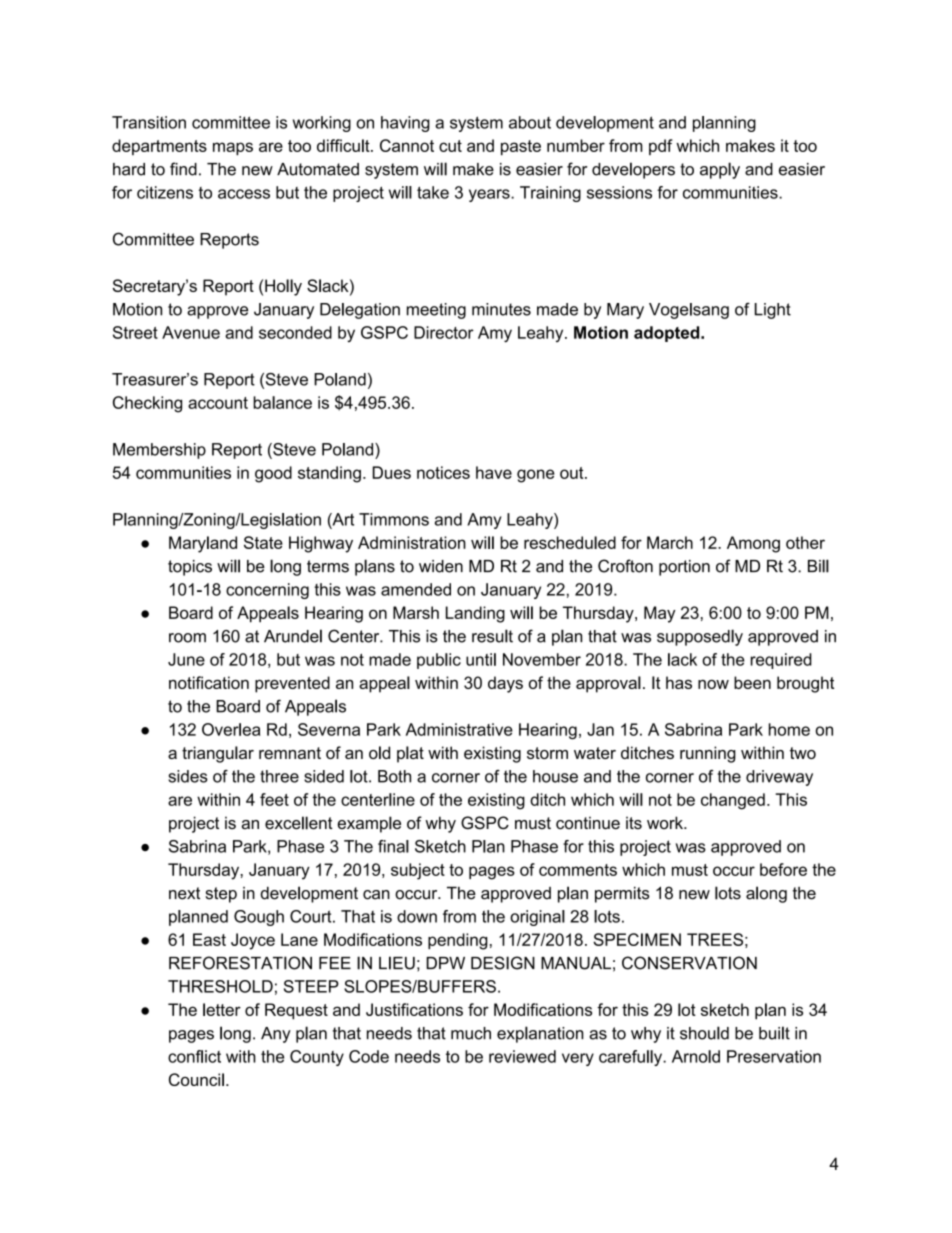 The image size is (952, 1233). What do you see at coordinates (444, 332) in the screenshot?
I see `Director` at bounding box center [444, 332].
